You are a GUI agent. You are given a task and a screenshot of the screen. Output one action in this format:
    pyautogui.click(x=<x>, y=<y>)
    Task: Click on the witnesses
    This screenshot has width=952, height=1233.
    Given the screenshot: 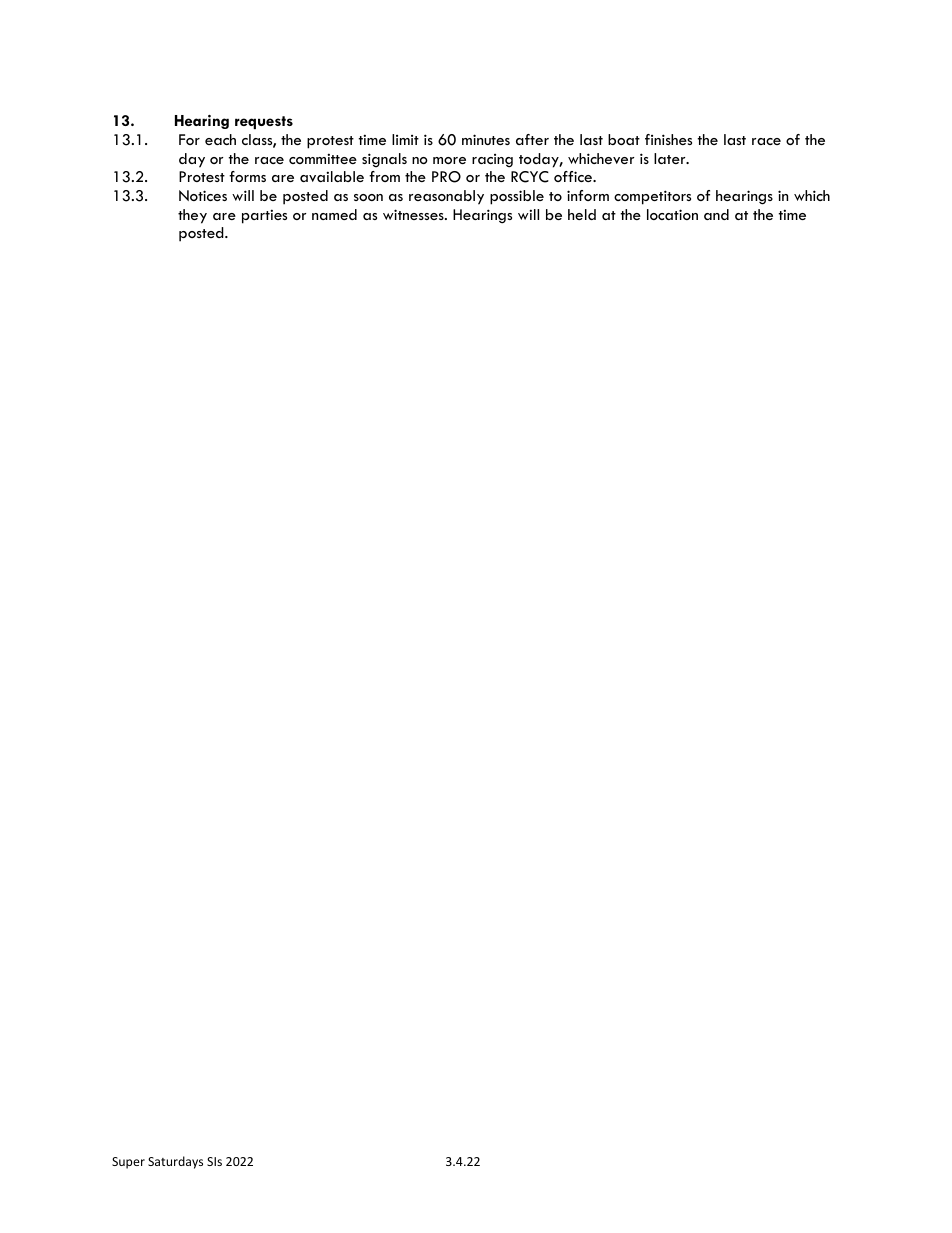 What is the action you would take?
    pyautogui.click(x=414, y=214)
